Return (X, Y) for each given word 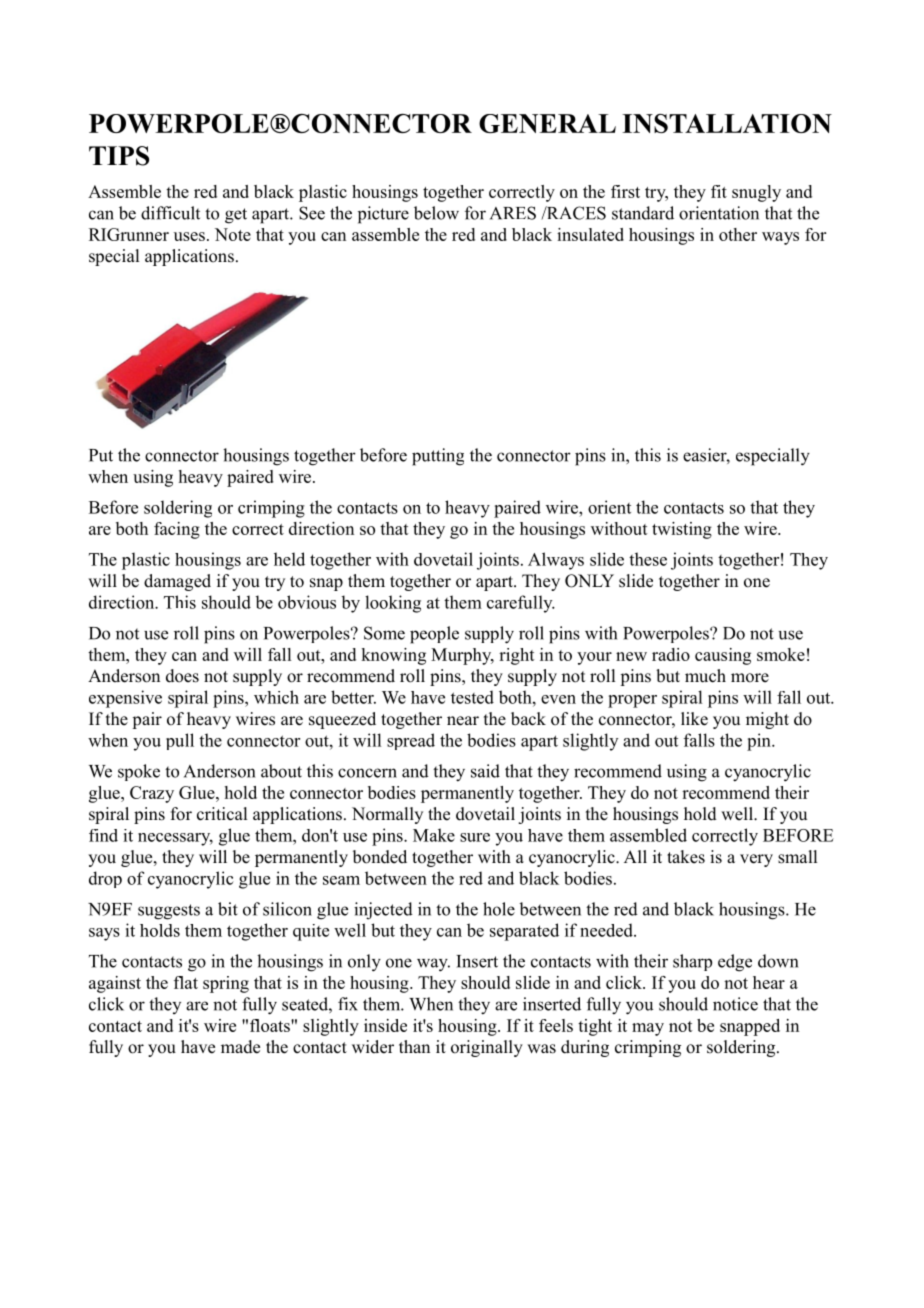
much (705, 676)
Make (434, 835)
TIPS (119, 156)
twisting (682, 530)
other (738, 234)
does (182, 676)
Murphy (462, 656)
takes (686, 857)
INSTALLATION (727, 123)
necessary (175, 839)
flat (186, 982)
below (436, 213)
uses (189, 236)
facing (177, 530)
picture (383, 215)
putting (438, 457)
